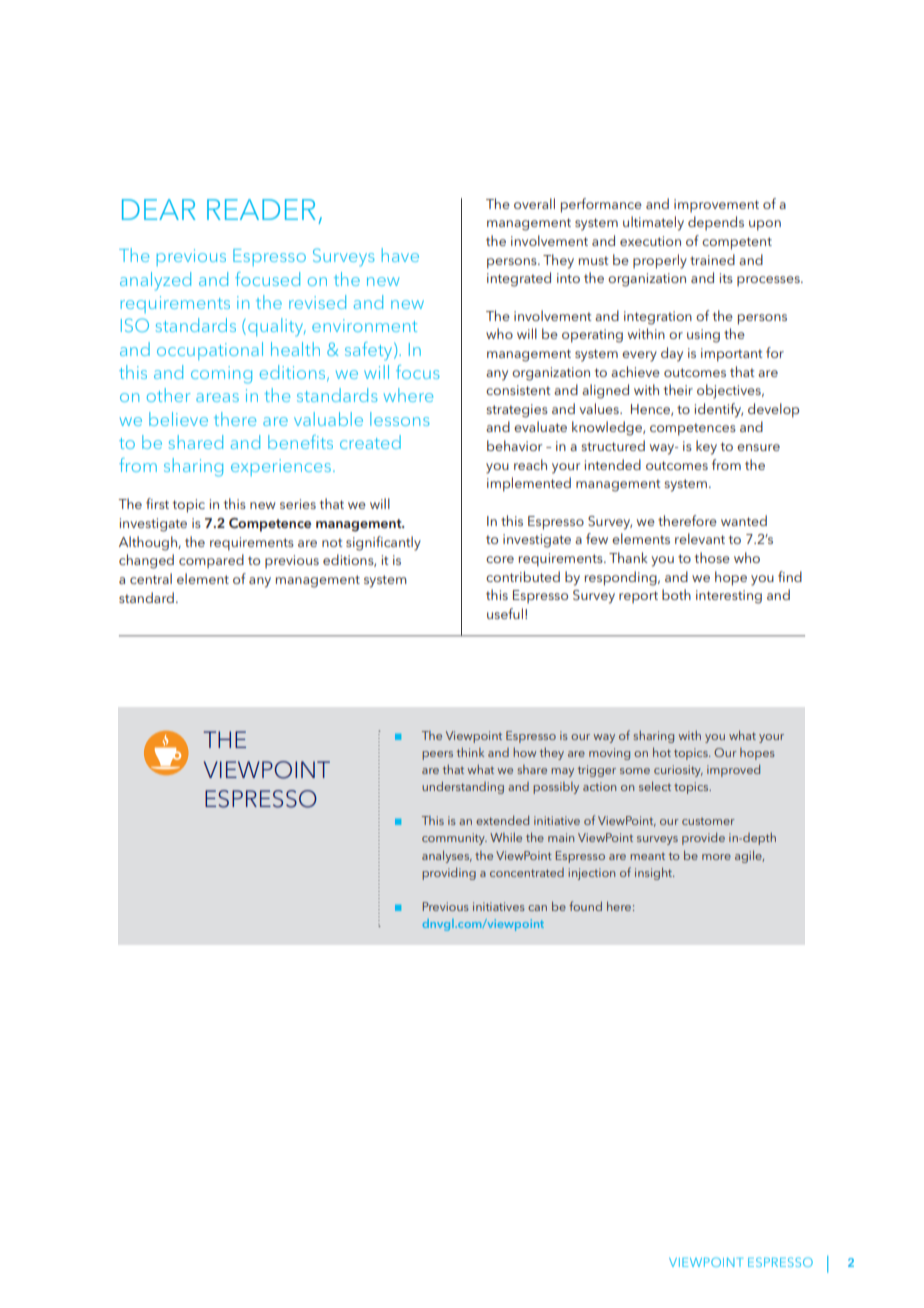 This page has width=924, height=1308. I want to click on overall, so click(534, 203).
